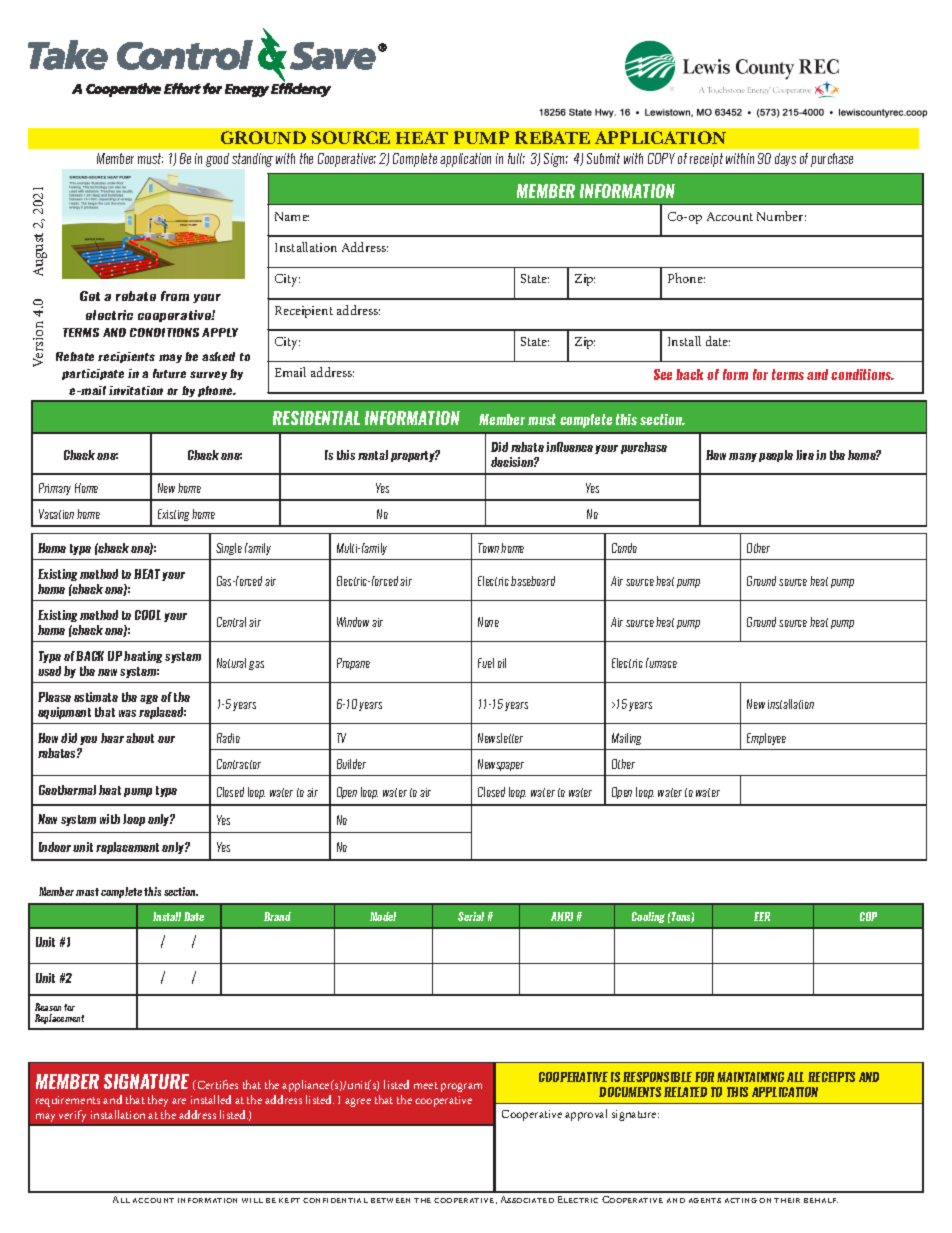  Describe the element at coordinates (785, 159) in the screenshot. I see `days` at that location.
